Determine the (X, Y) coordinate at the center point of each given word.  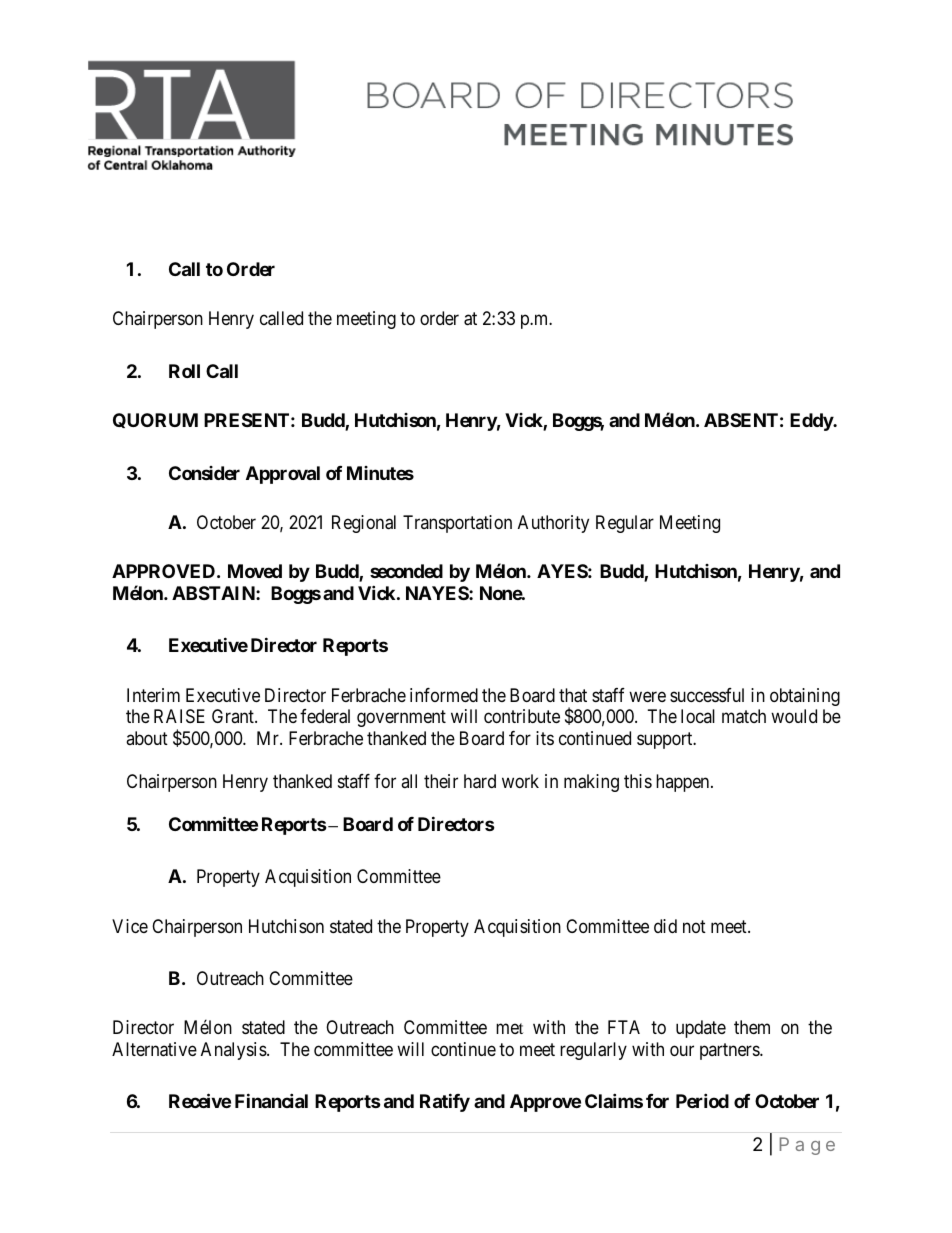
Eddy (812, 422)
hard (480, 781)
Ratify (445, 1102)
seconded (406, 571)
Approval (283, 475)
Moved (255, 571)
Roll (184, 371)
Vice (130, 926)
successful (707, 695)
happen (684, 783)
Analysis (234, 1051)
